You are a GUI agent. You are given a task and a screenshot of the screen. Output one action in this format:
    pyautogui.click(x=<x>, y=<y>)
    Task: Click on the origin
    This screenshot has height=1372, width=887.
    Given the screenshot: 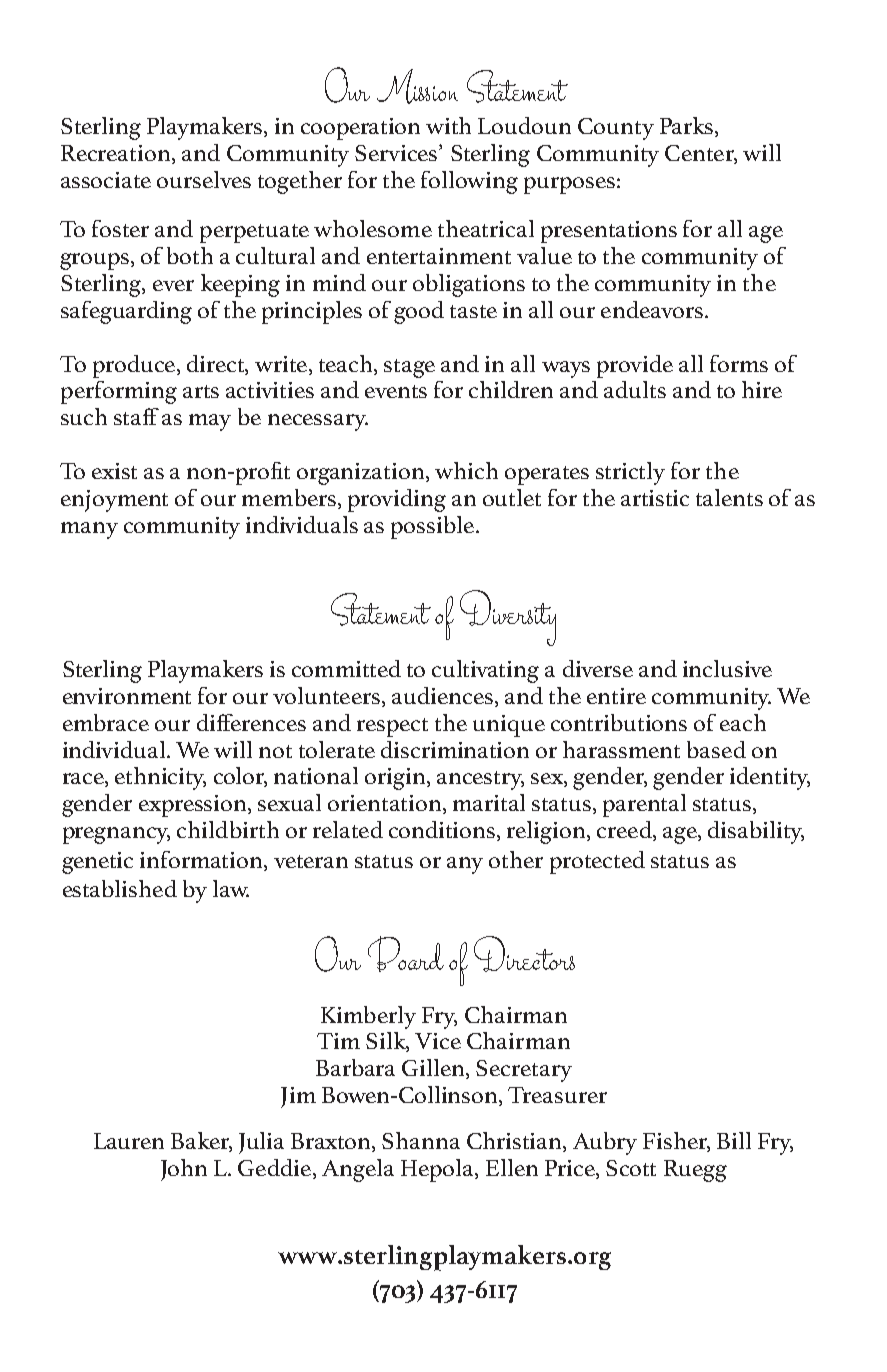 What is the action you would take?
    pyautogui.click(x=396, y=779)
